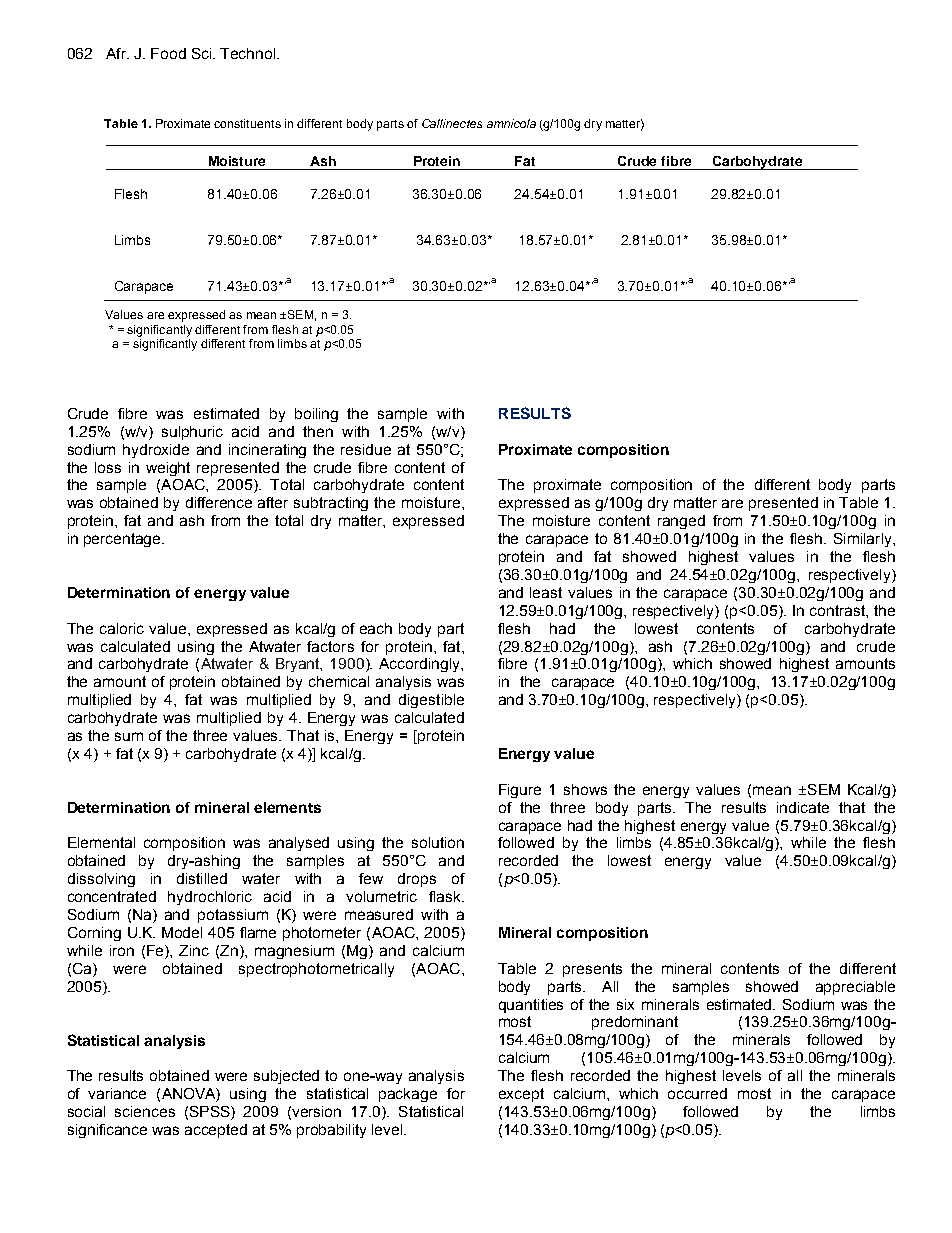  I want to click on indicate, so click(803, 807).
